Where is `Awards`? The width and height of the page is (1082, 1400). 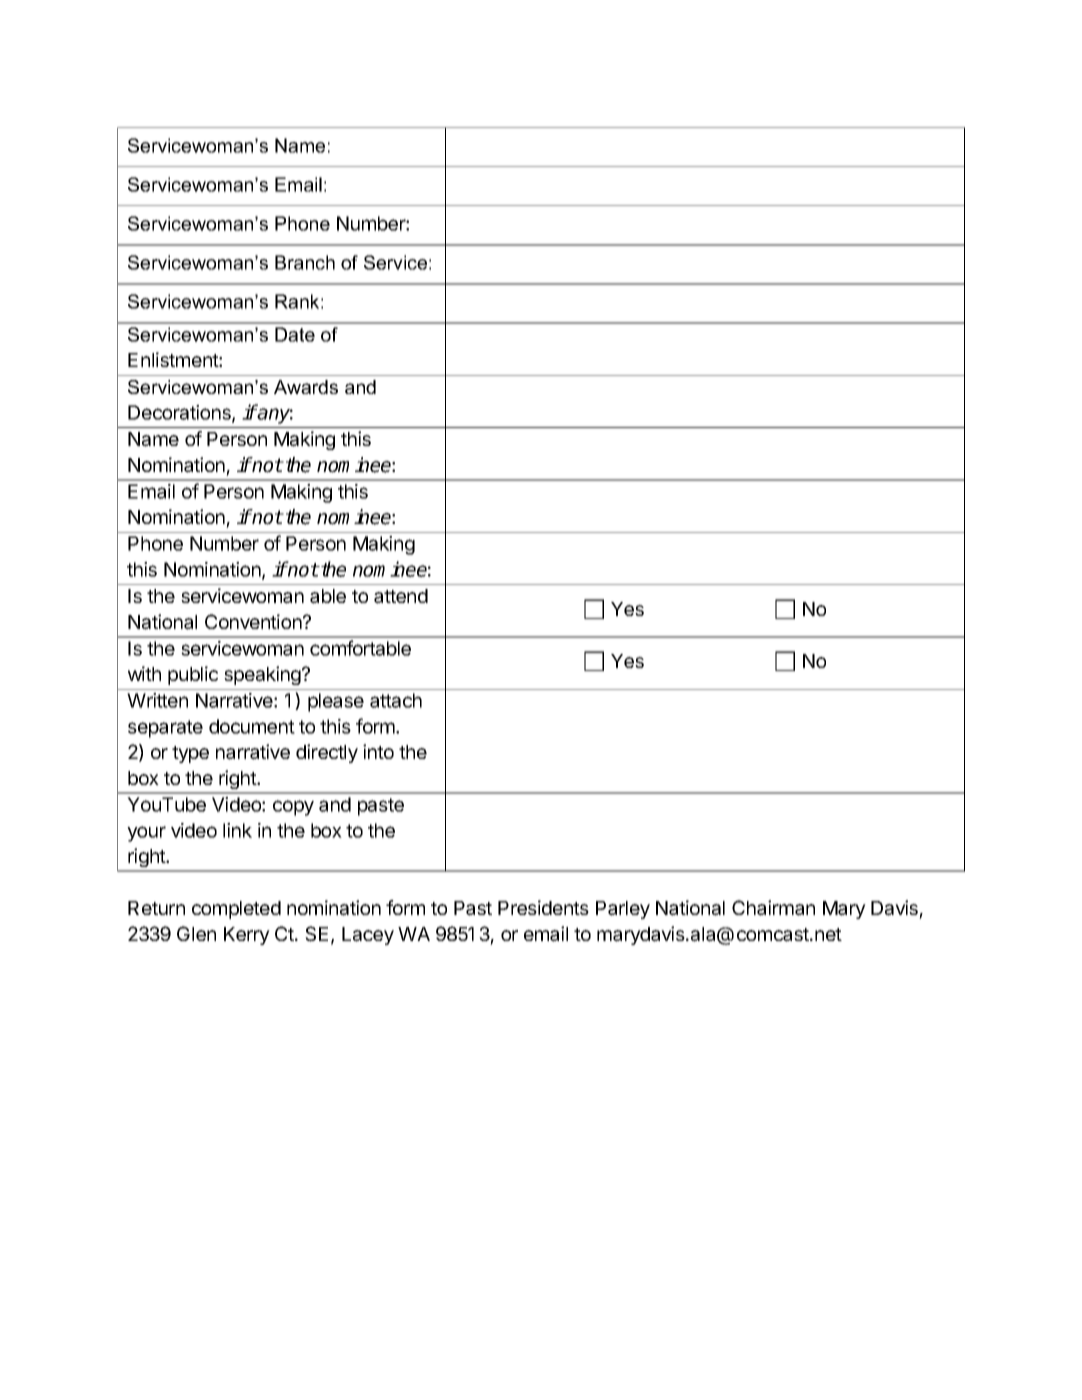 Awards is located at coordinates (306, 387).
